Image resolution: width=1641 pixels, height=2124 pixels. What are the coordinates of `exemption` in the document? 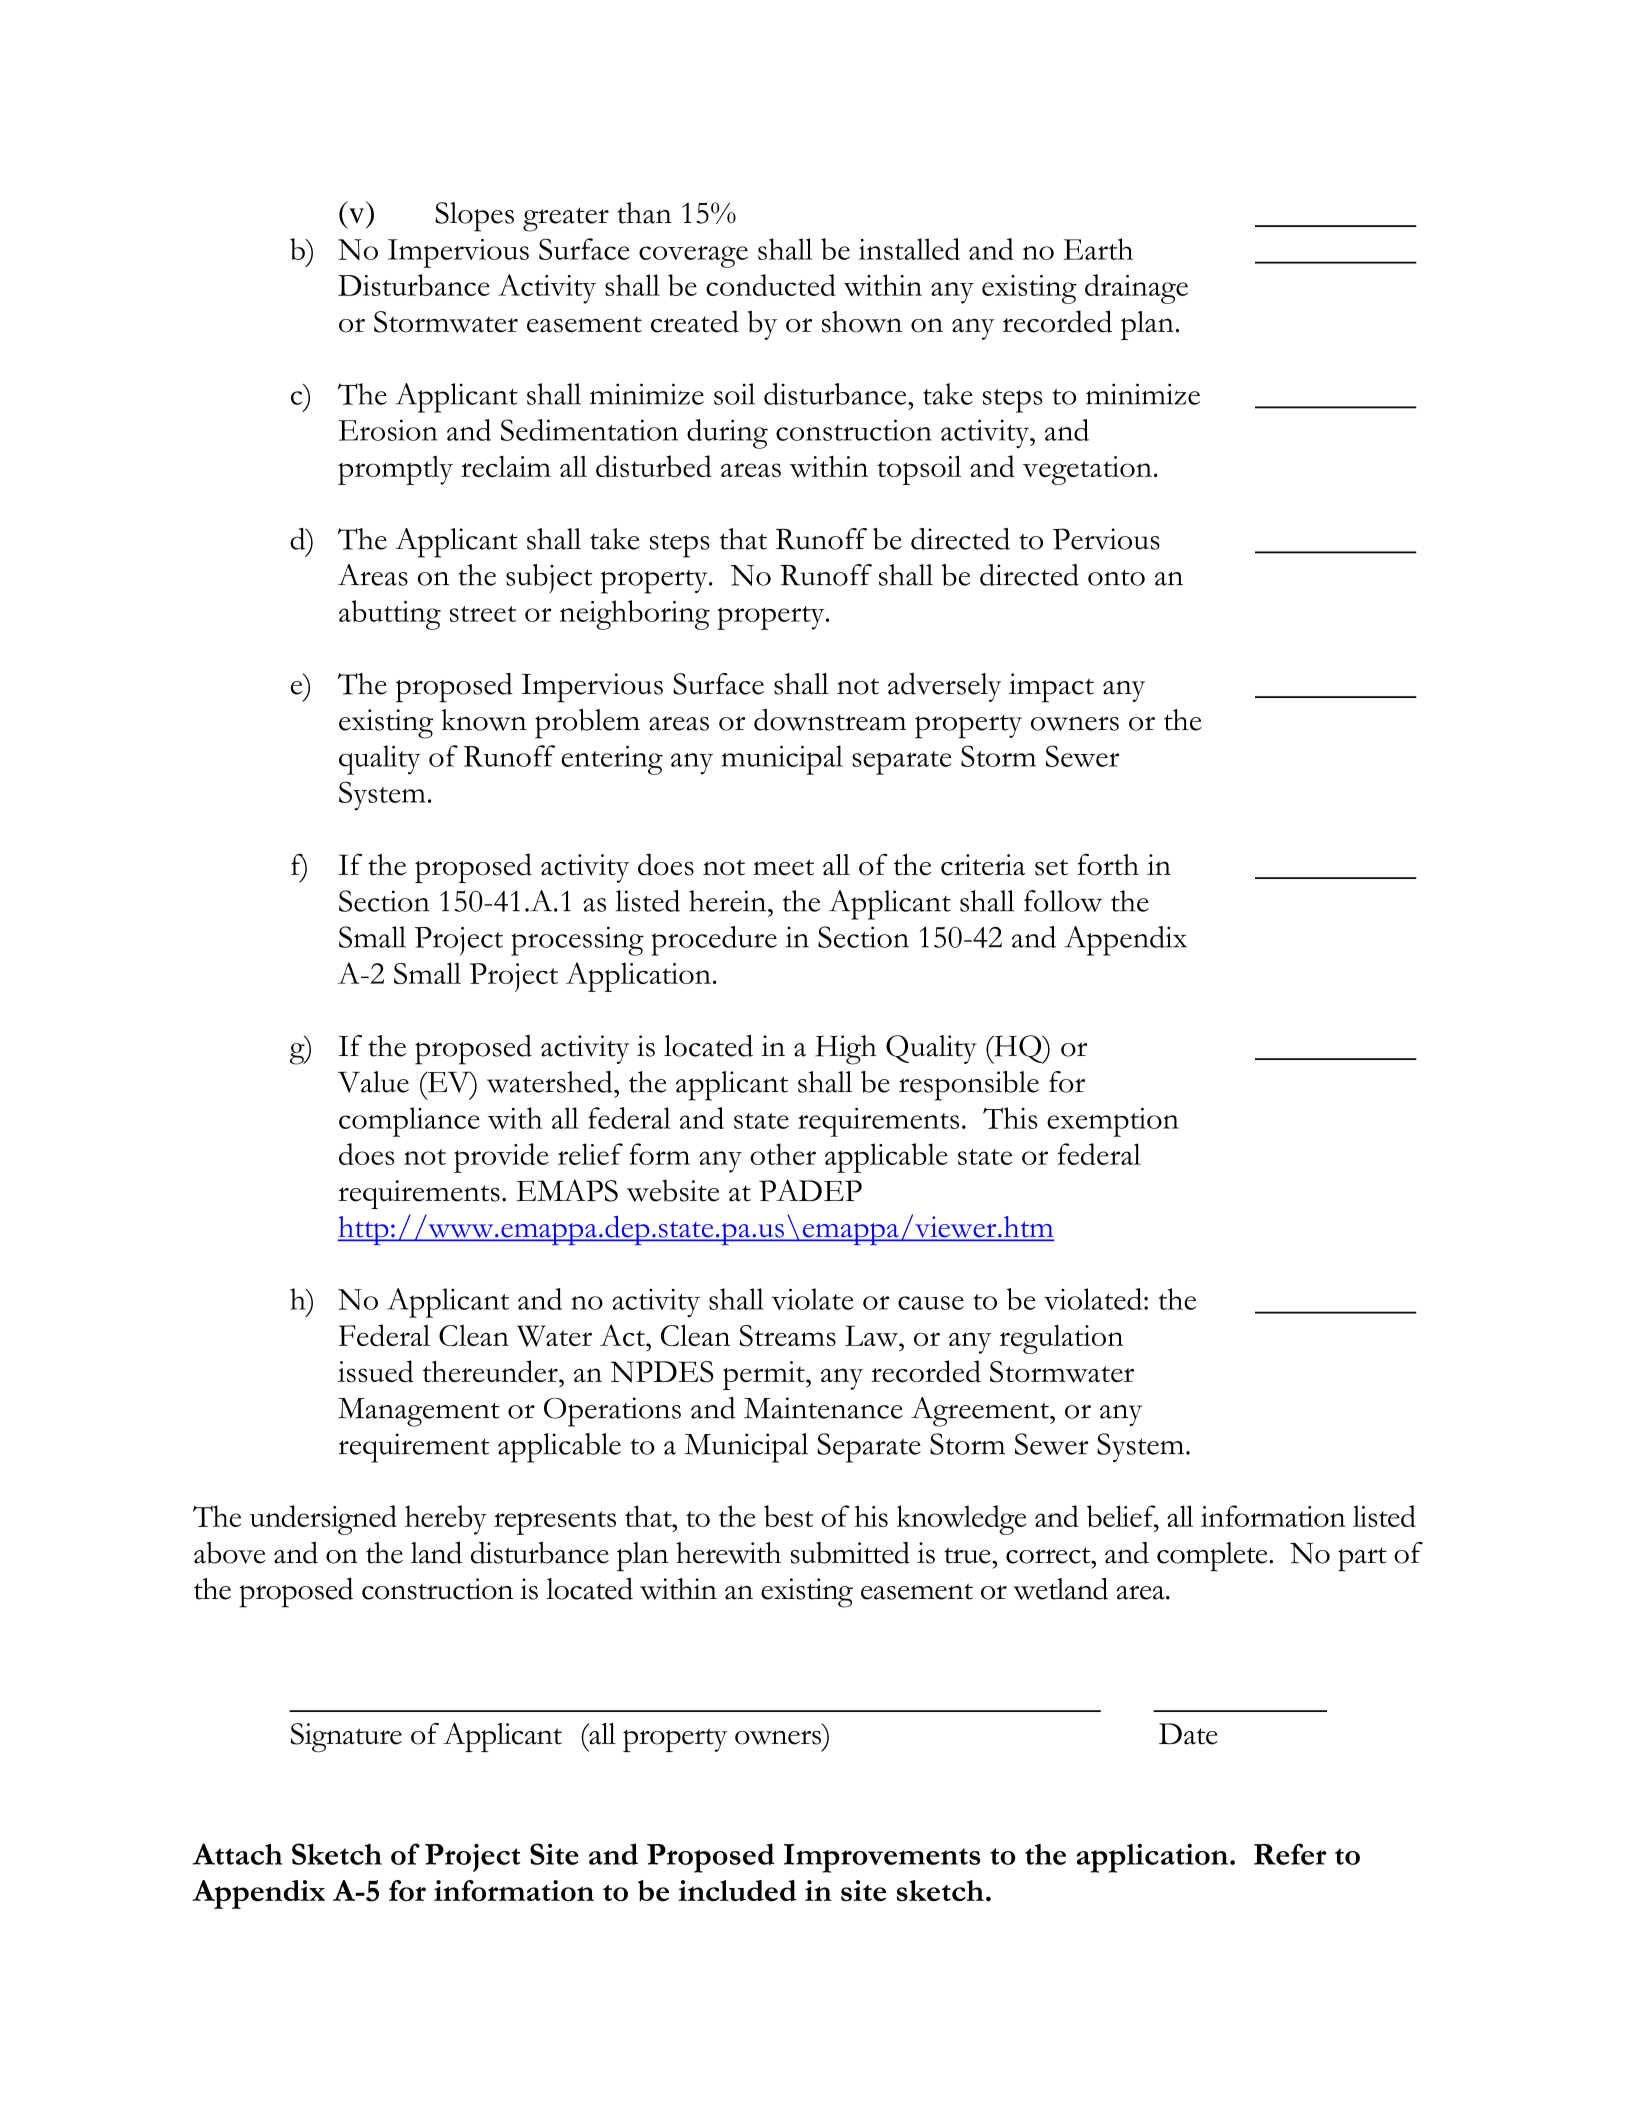 It's located at (1113, 1122).
